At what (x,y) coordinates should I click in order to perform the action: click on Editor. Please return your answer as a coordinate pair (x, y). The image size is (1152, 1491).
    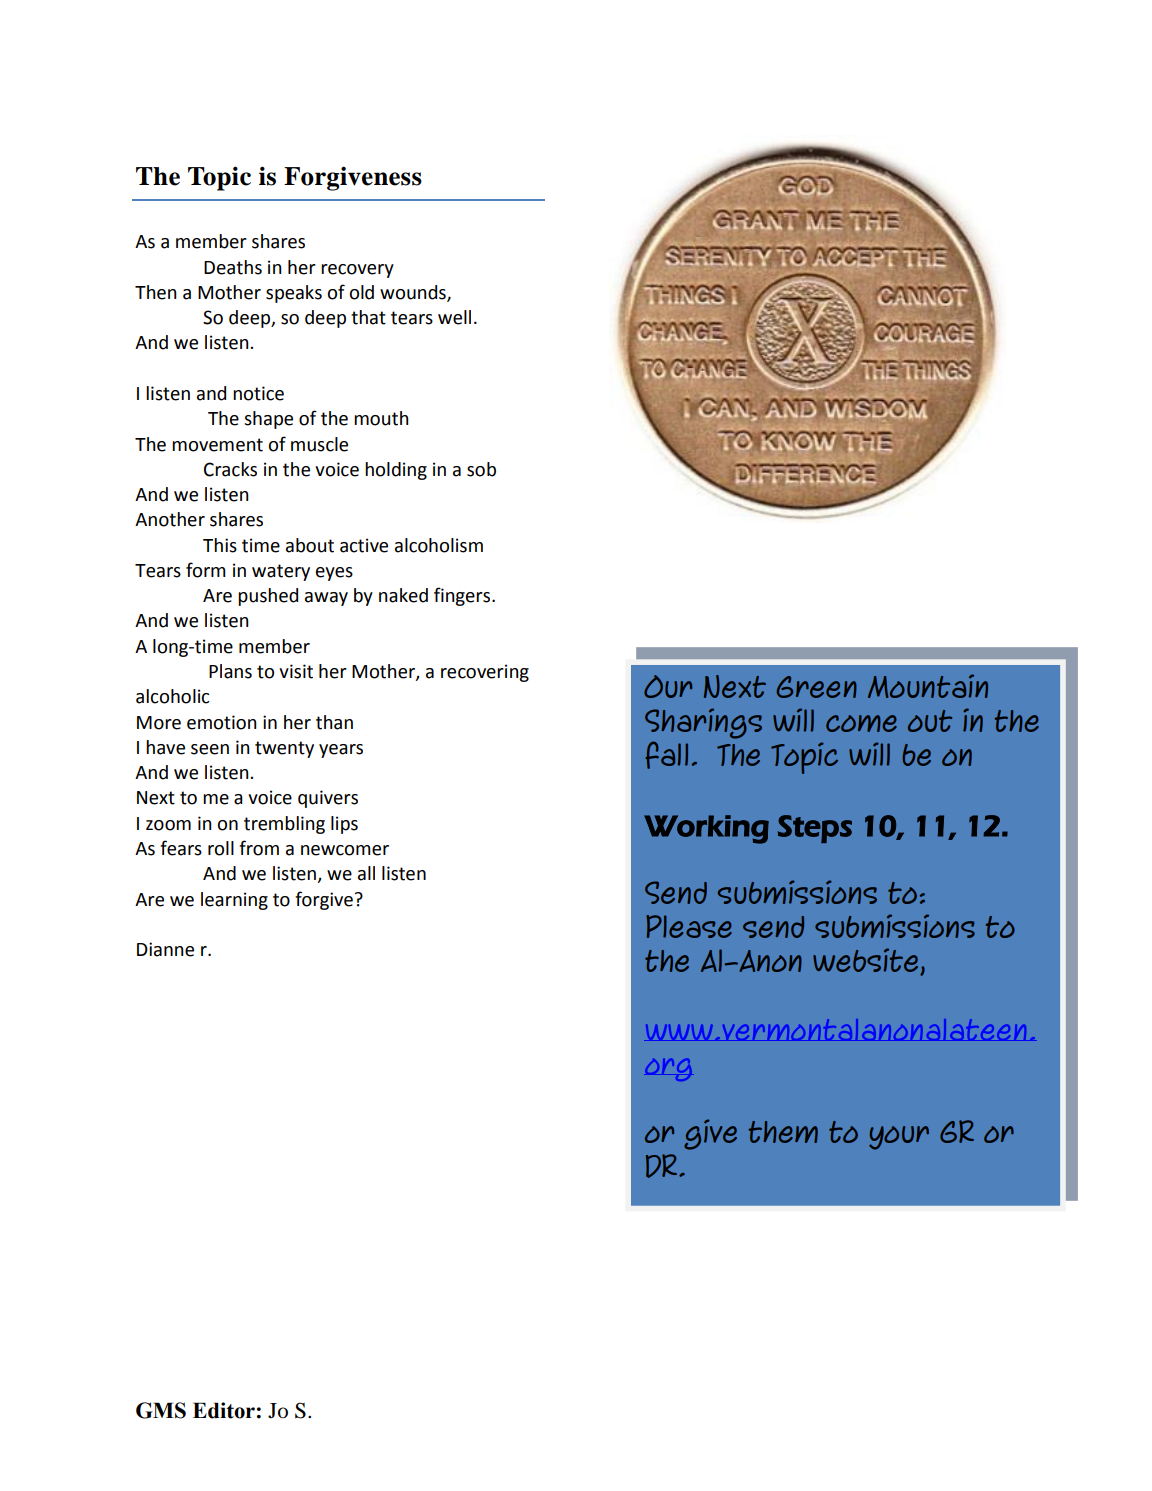
    Looking at the image, I should click on (224, 1410).
